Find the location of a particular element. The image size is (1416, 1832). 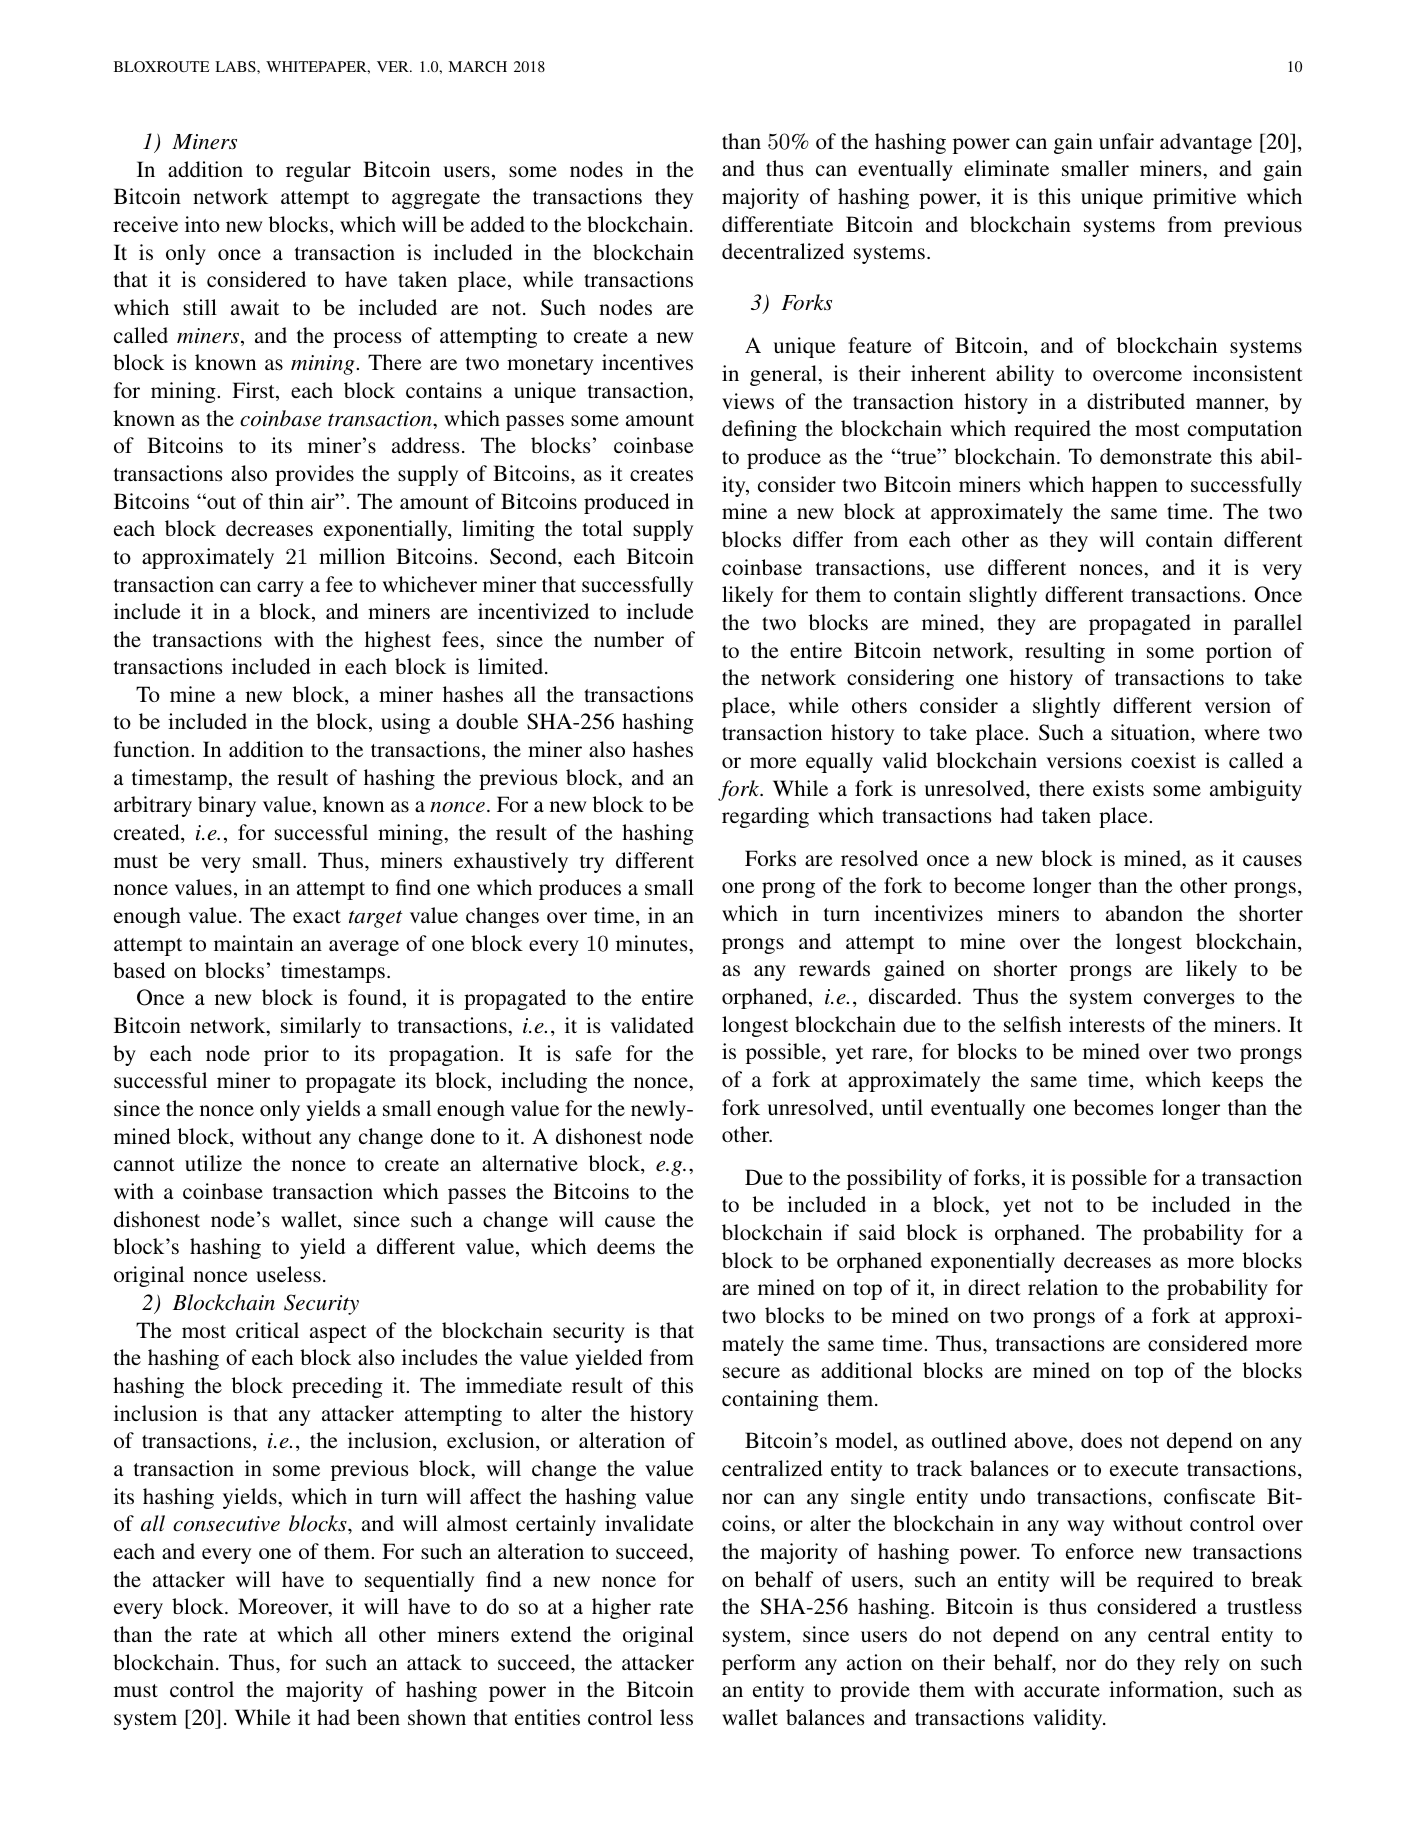

exact is located at coordinates (317, 916).
